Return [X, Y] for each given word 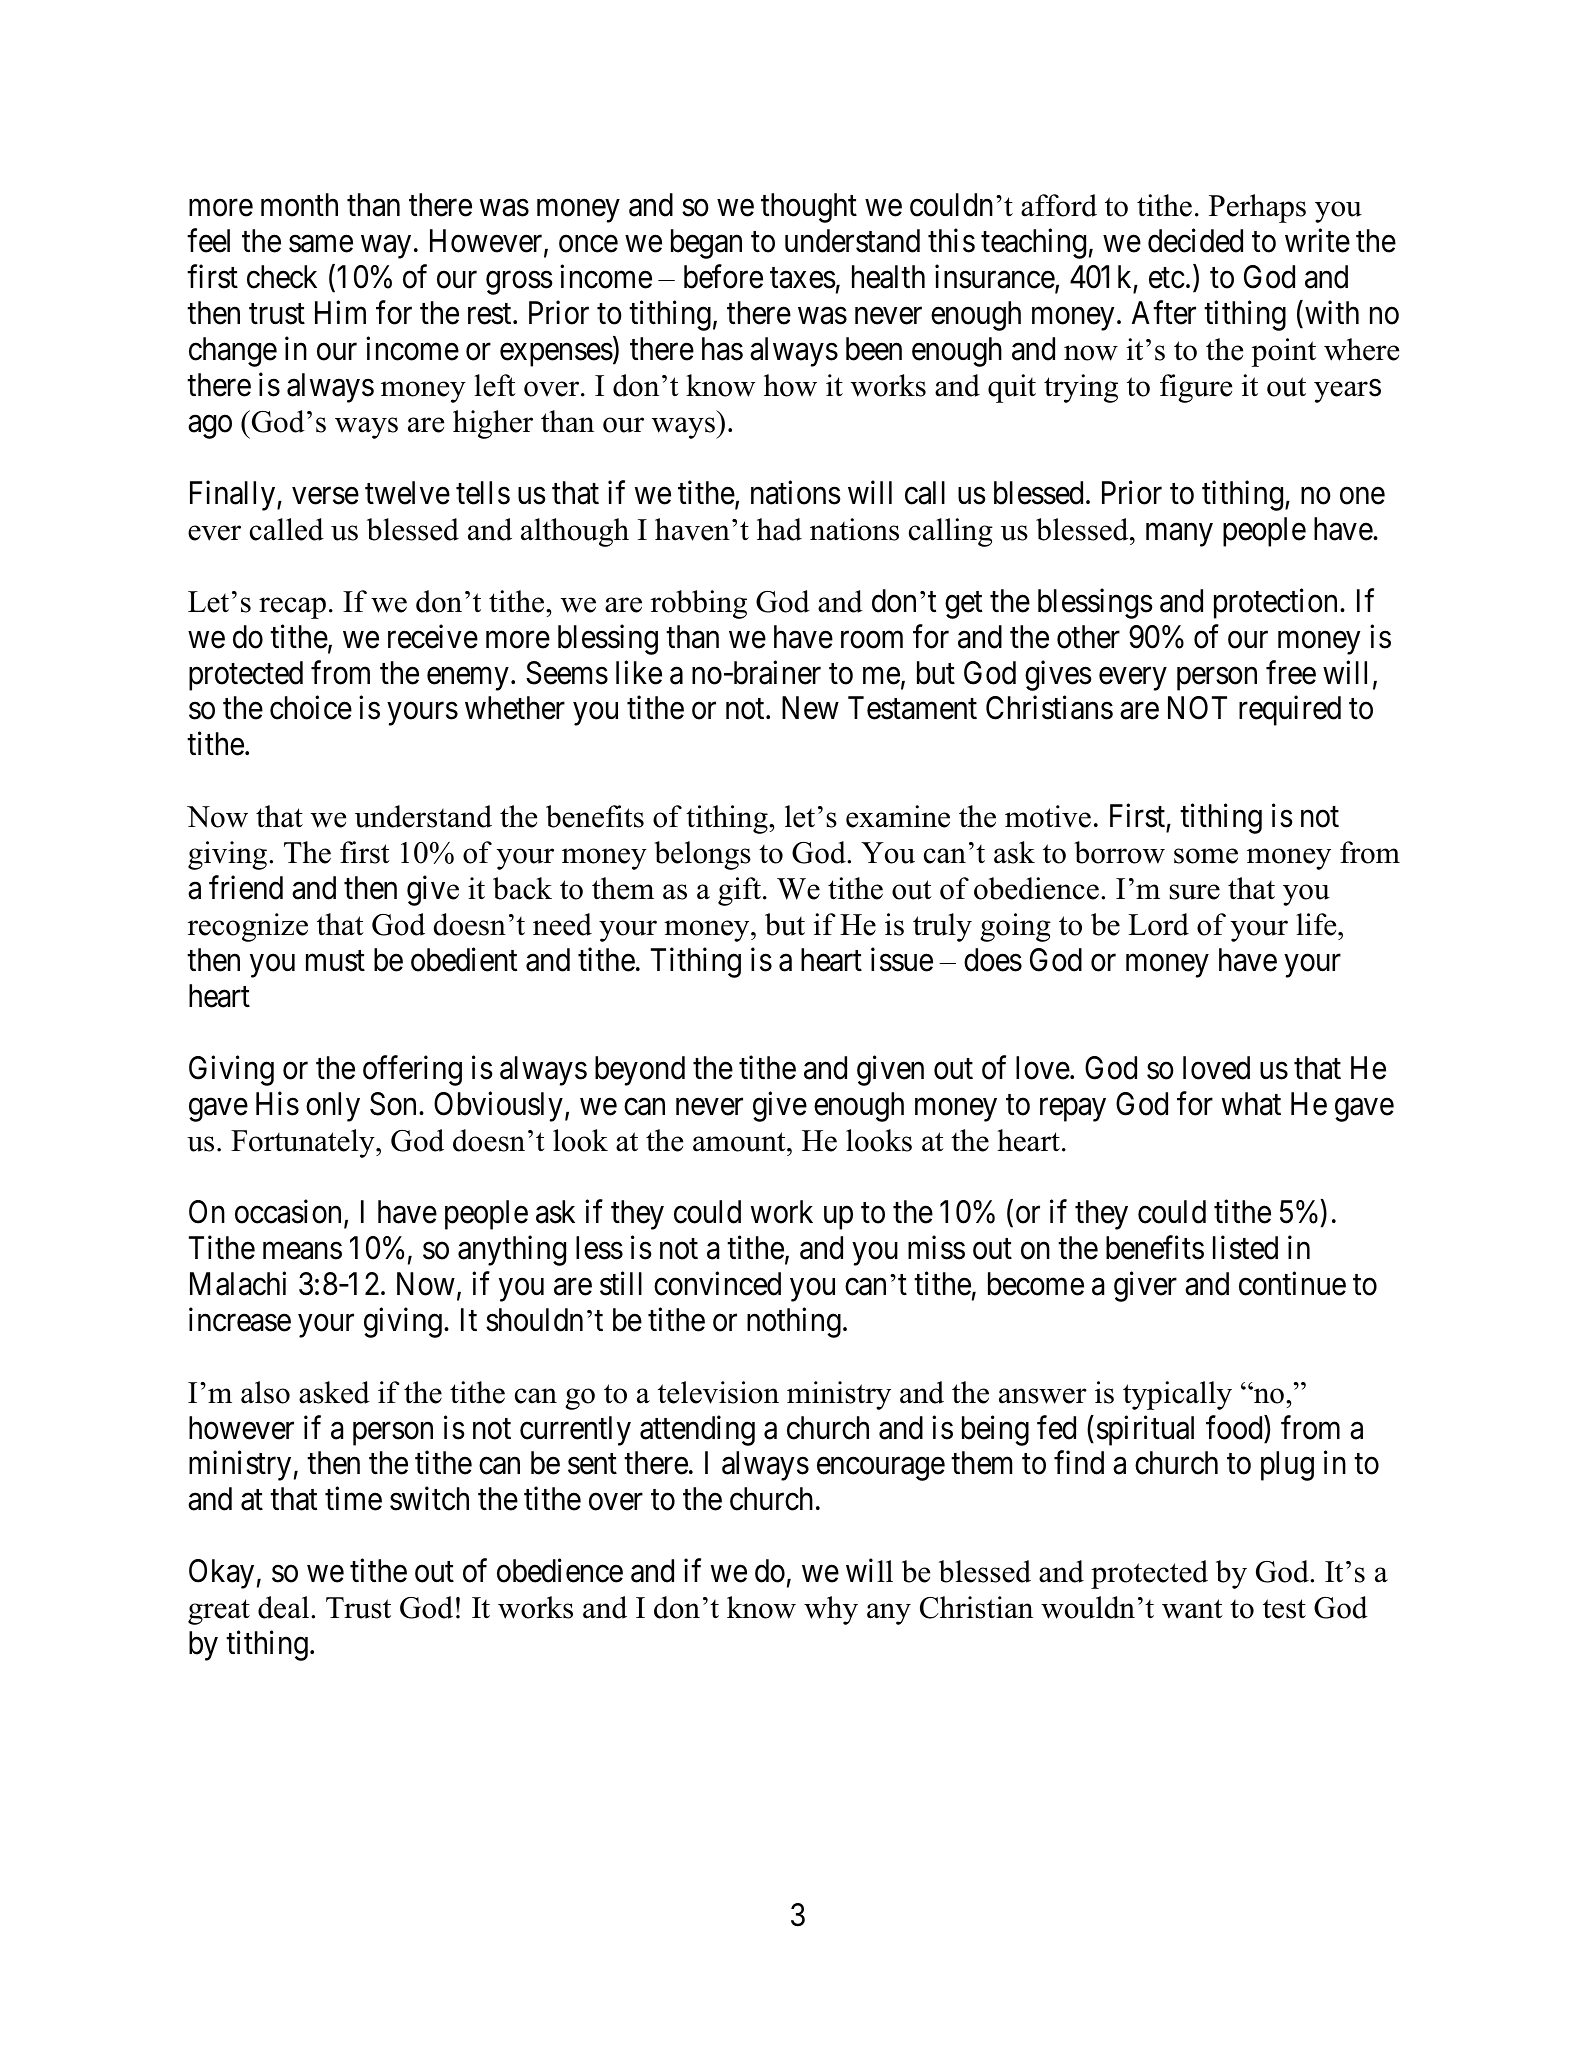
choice [311, 708]
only [333, 1107]
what [1251, 1104]
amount [740, 1142]
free [1291, 672]
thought [809, 208]
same [321, 244]
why [831, 1610]
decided [1195, 241]
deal [285, 1607]
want [1192, 1609]
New [810, 708]
